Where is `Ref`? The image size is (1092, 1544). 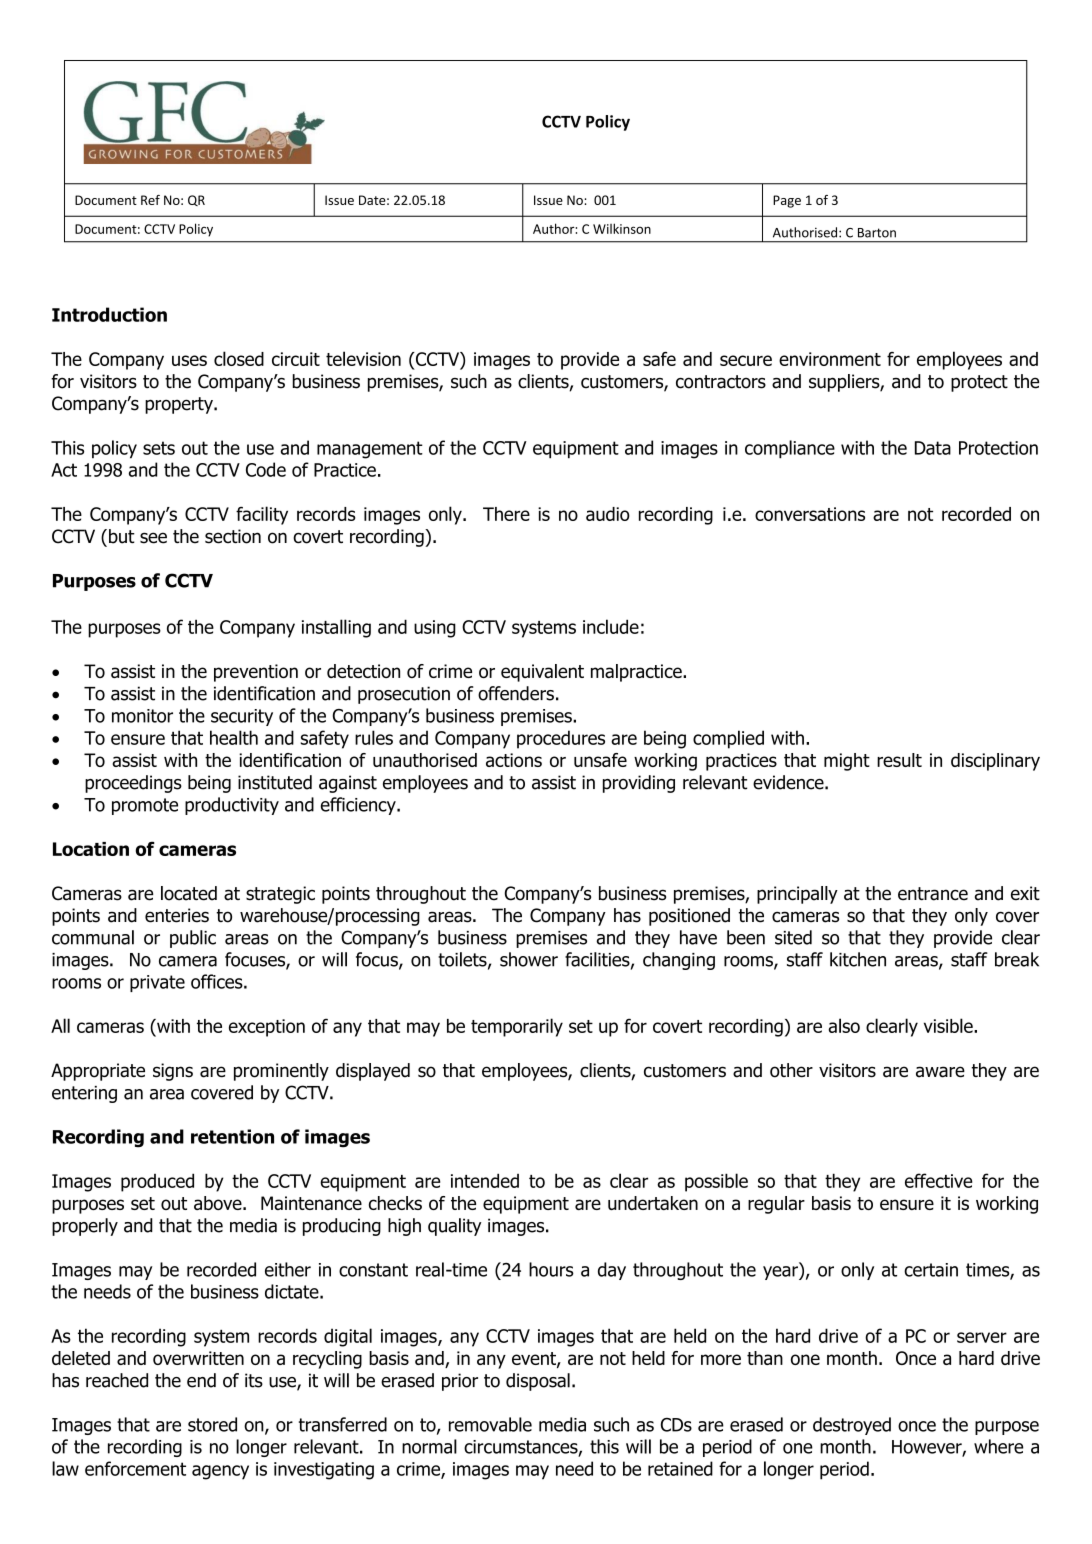
Ref is located at coordinates (150, 200).
